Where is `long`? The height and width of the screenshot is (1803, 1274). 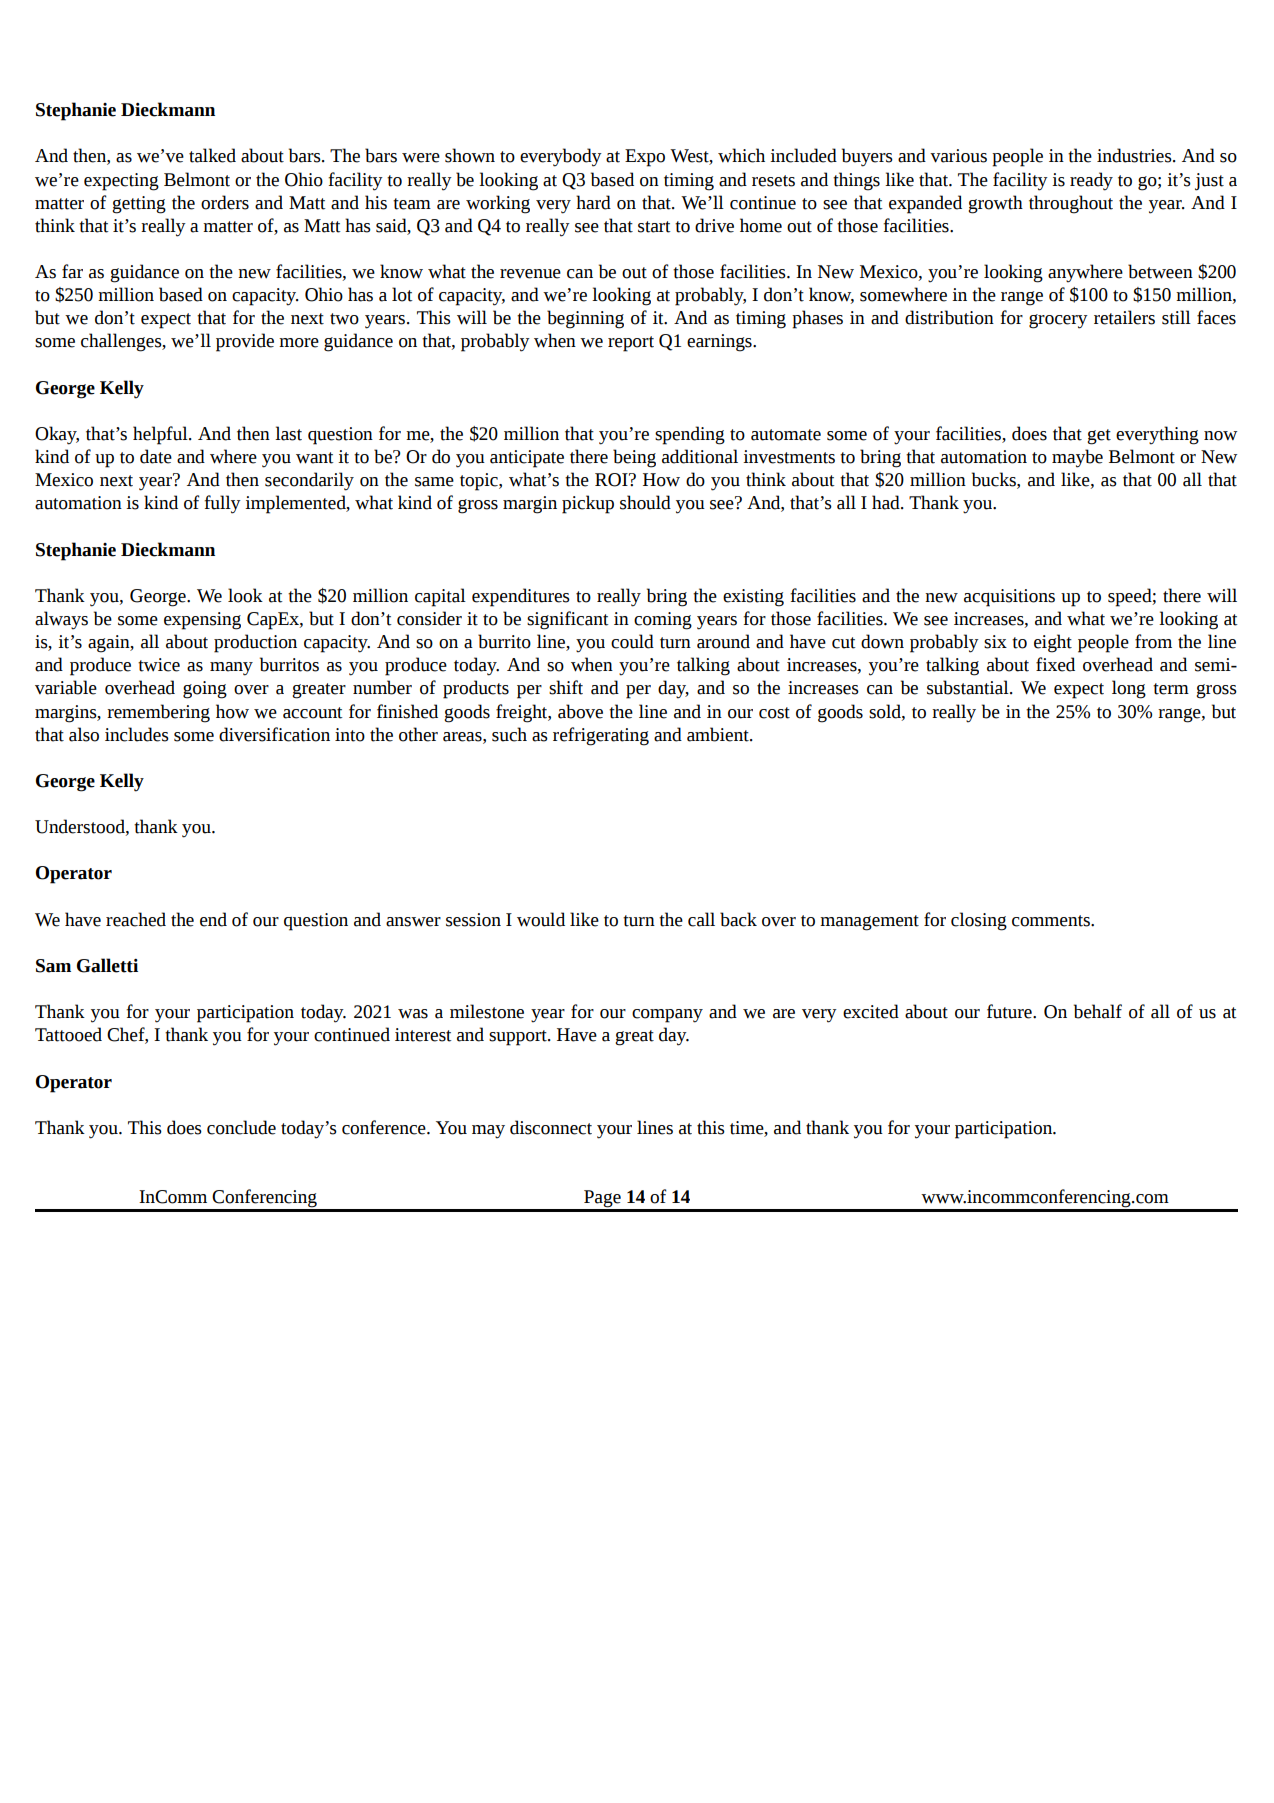 long is located at coordinates (1129, 689).
